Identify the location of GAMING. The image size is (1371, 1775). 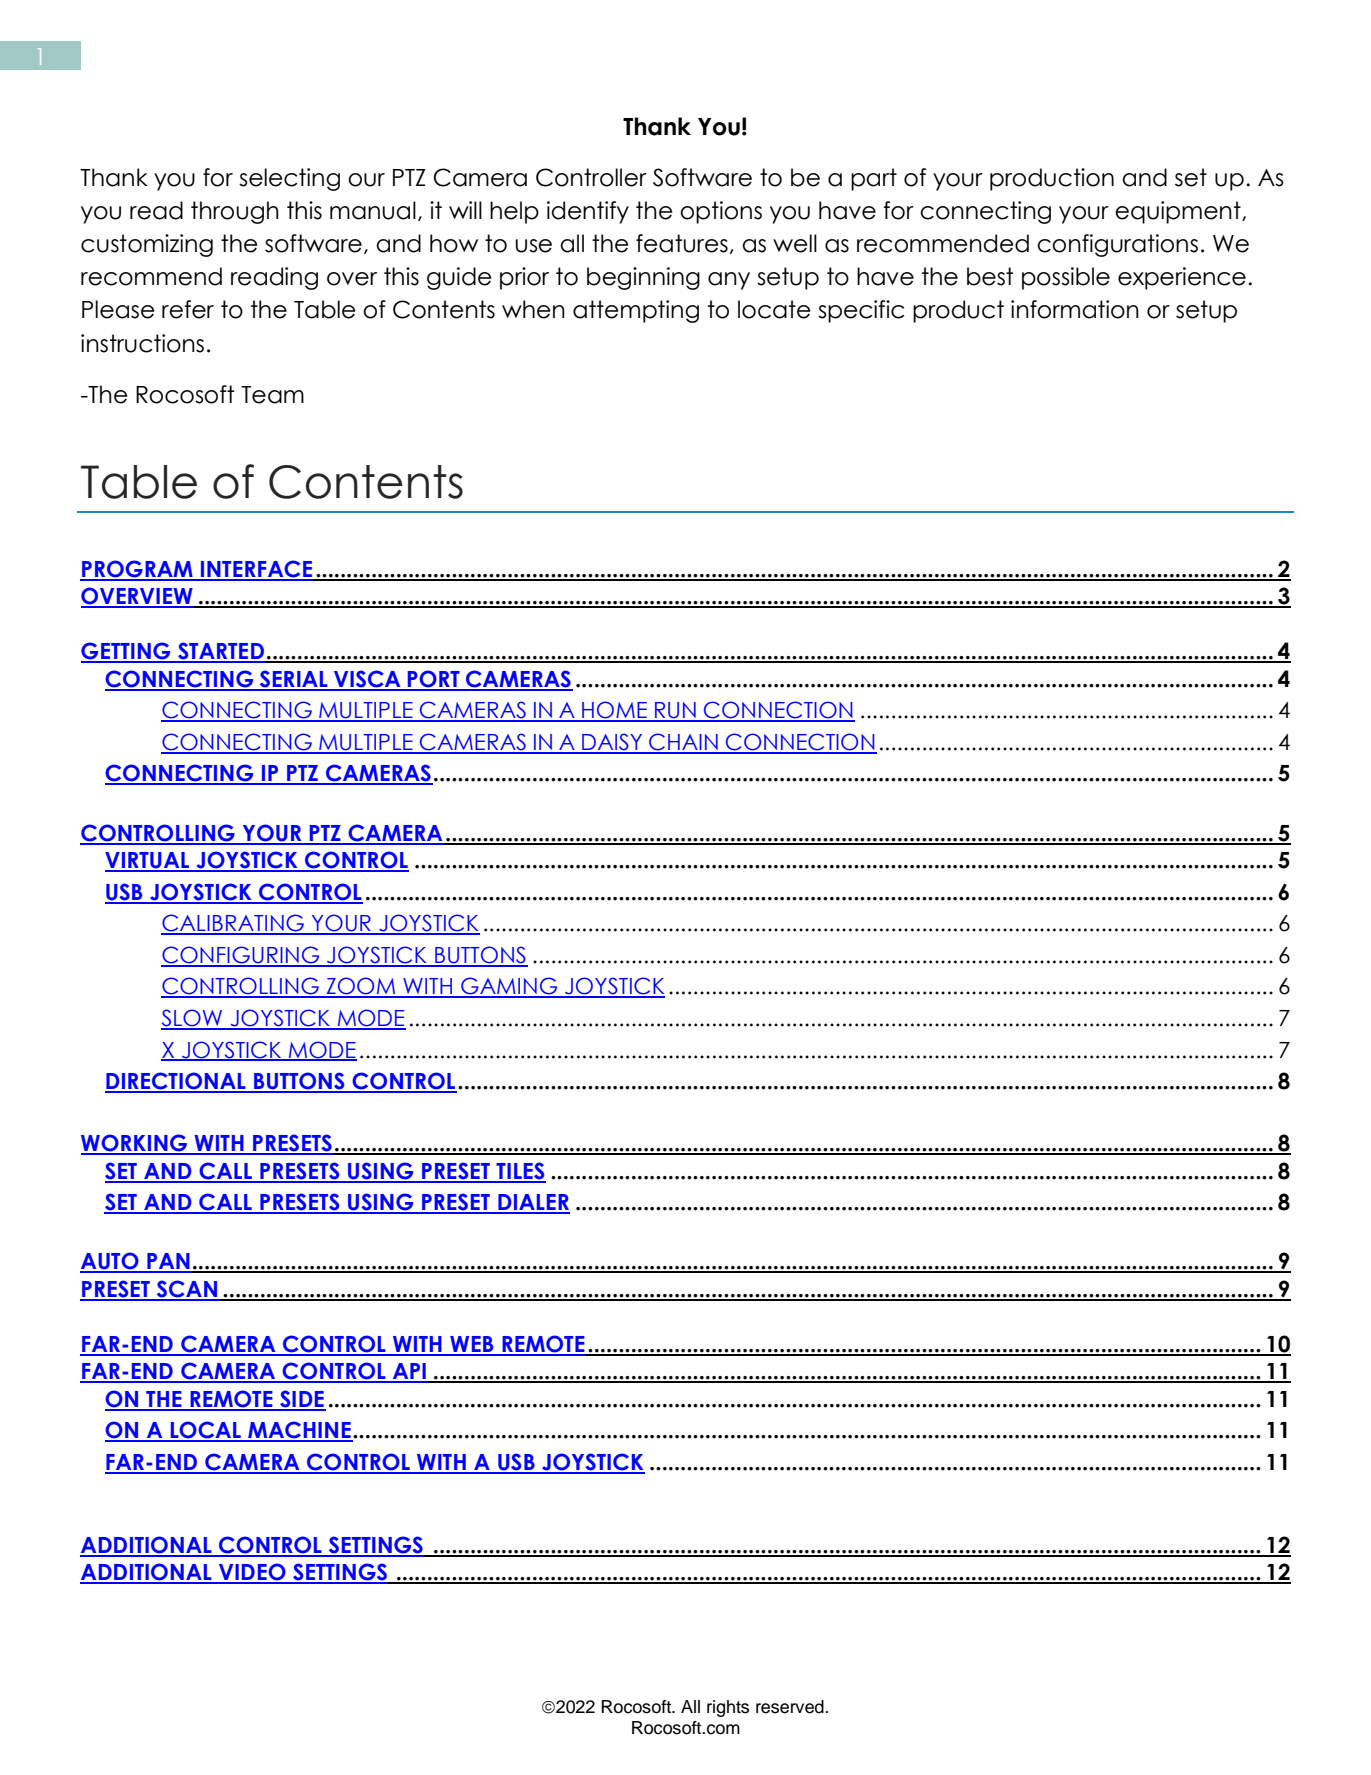
(509, 987).
